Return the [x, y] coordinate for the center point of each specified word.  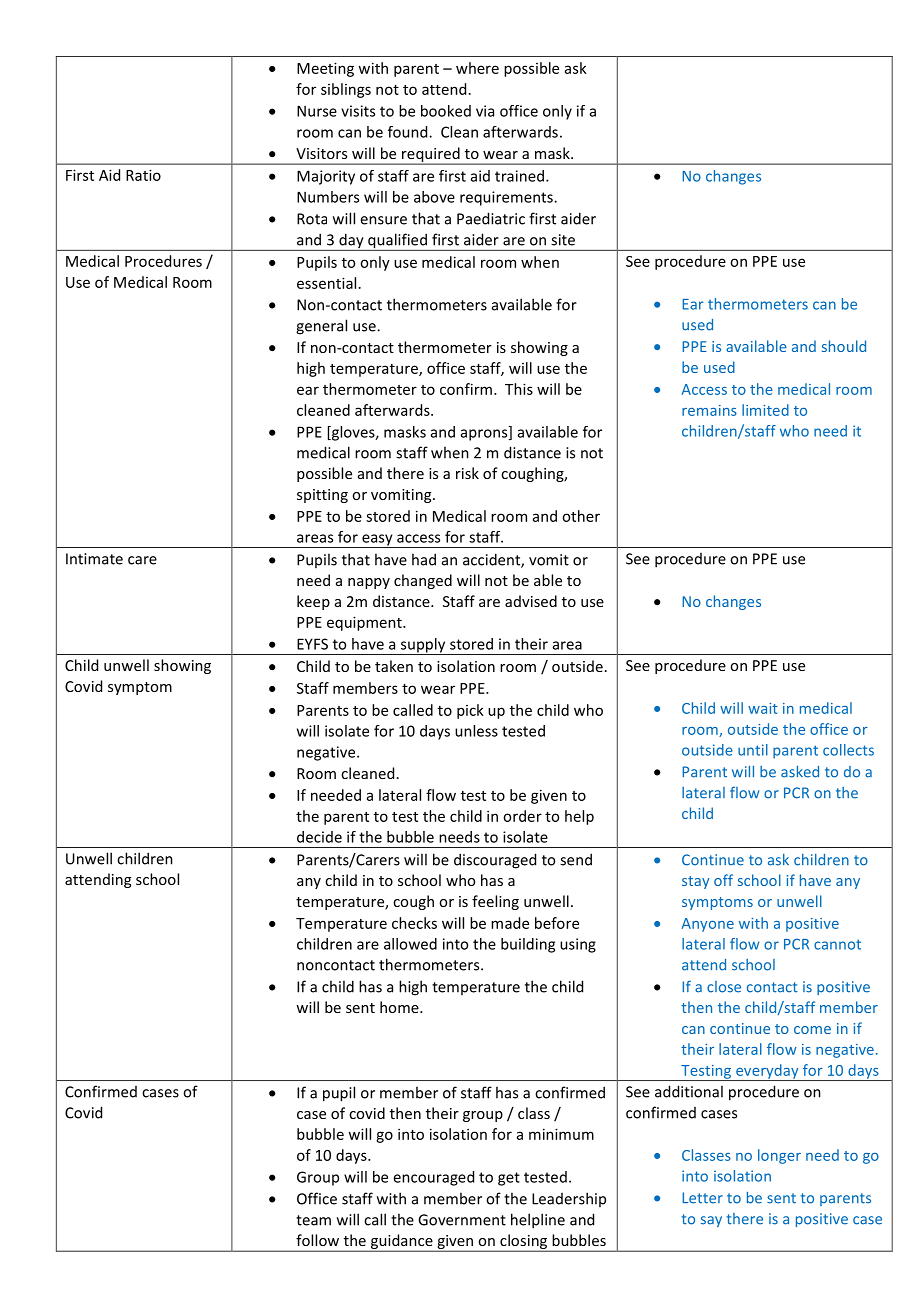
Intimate [94, 559]
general [321, 327]
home [400, 1007]
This [519, 389]
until [753, 750]
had [424, 559]
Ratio [143, 175]
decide [319, 837]
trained [519, 176]
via [485, 111]
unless [476, 731]
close [724, 987]
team [313, 1220]
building [528, 945]
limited [765, 410]
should [844, 346]
